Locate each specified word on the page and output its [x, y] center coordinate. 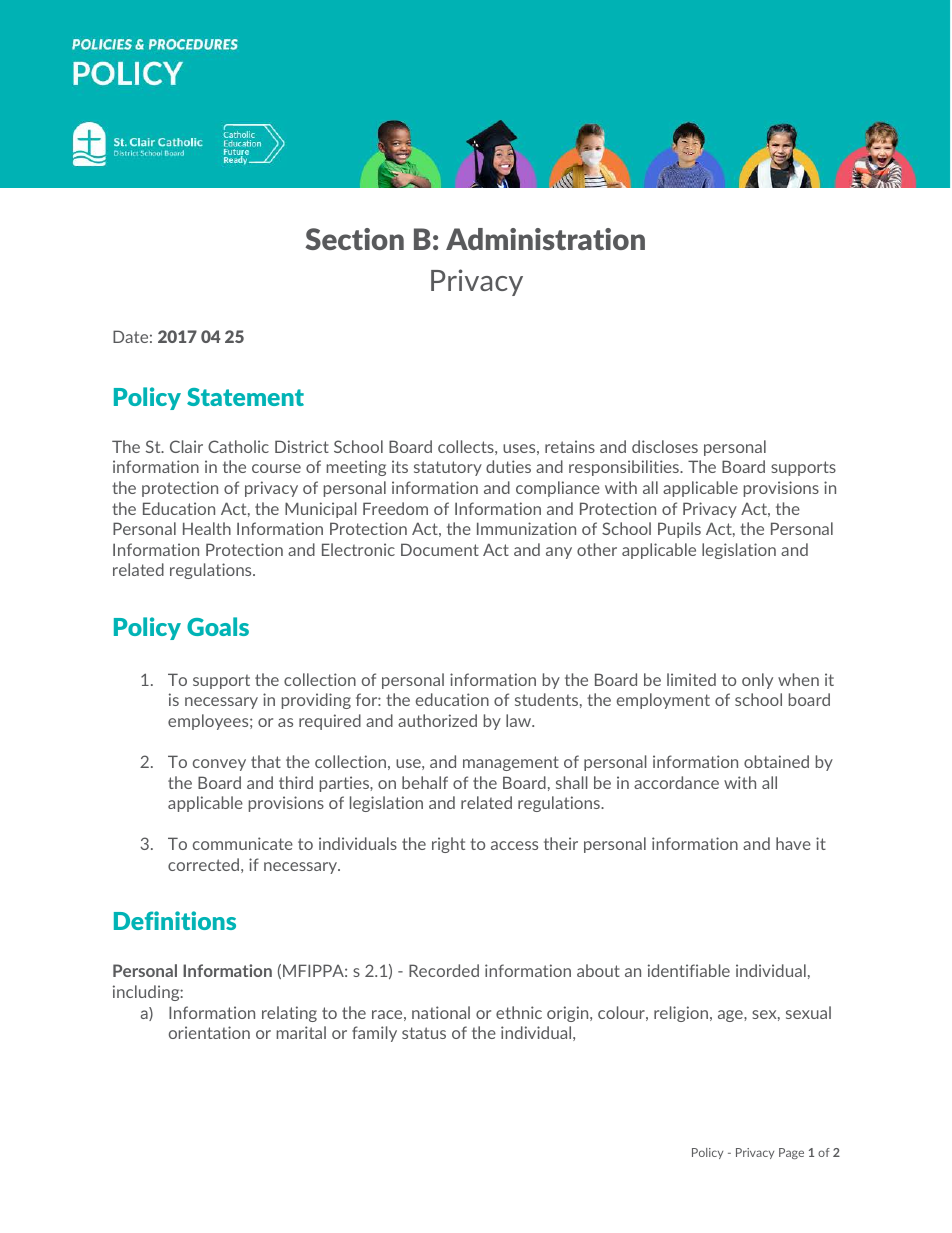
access [514, 845]
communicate [243, 843]
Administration [545, 239]
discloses [665, 446]
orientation [209, 1032]
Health [207, 528]
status [424, 1033]
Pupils [679, 530]
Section [354, 239]
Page [791, 1153]
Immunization [526, 528]
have [793, 843]
